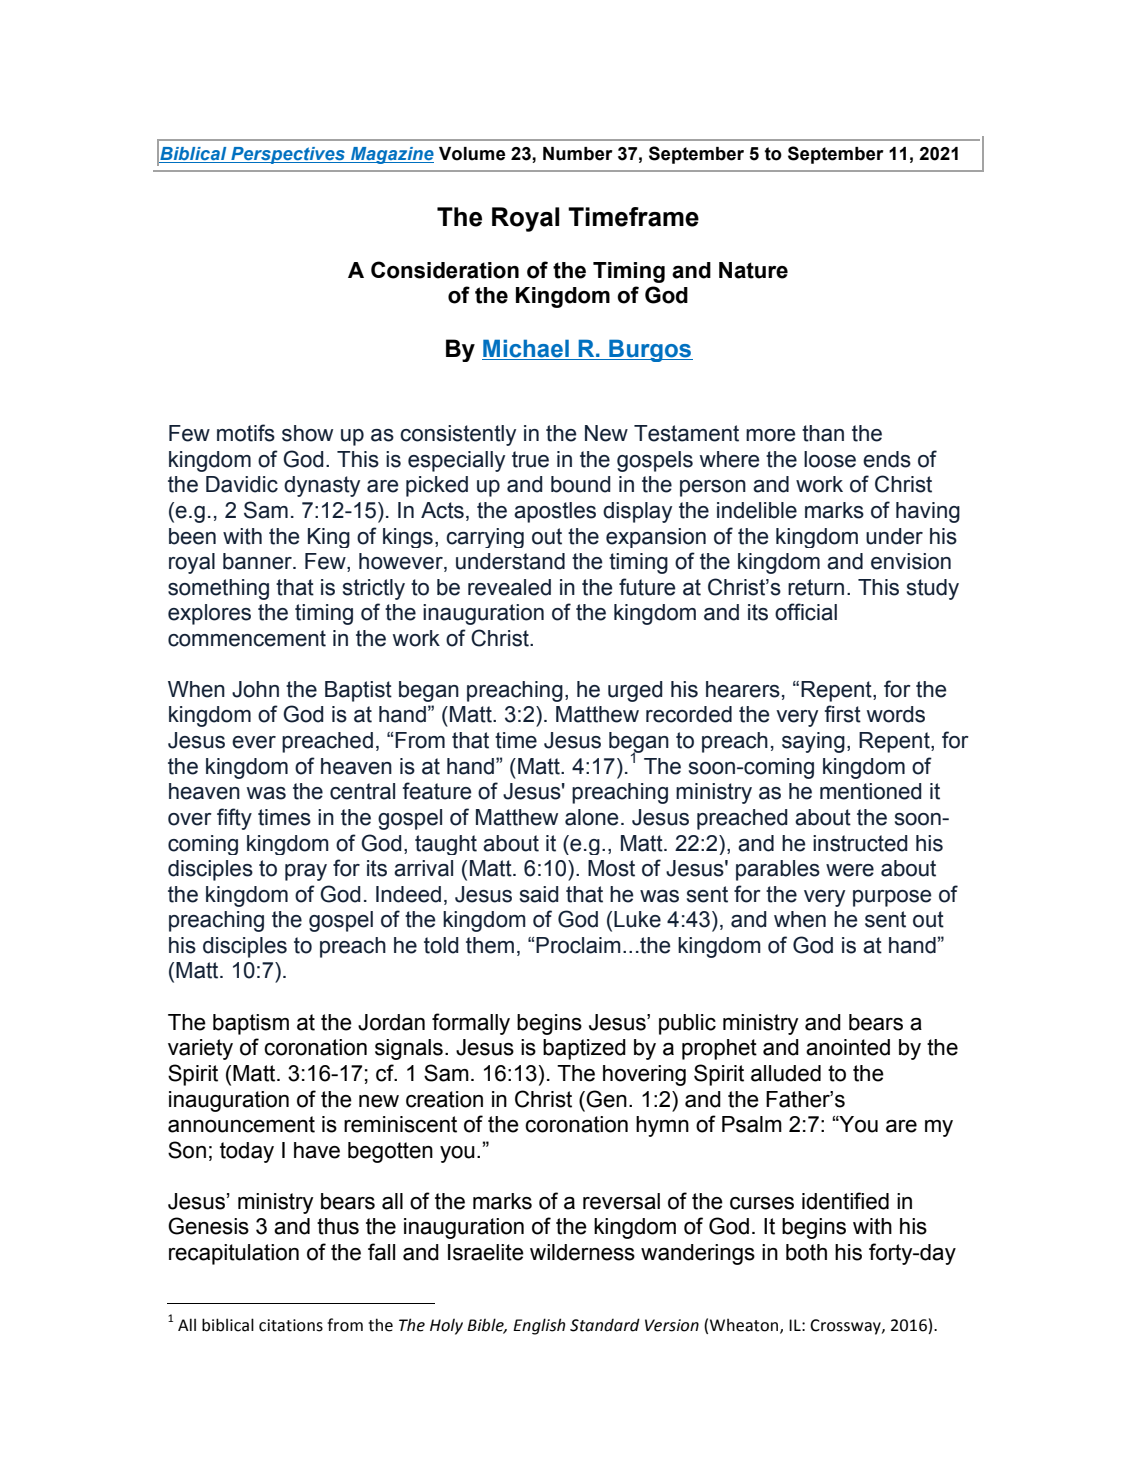 Image resolution: width=1135 pixels, height=1469 pixels. Describe the element at coordinates (635, 691) in the screenshot. I see `urged` at that location.
